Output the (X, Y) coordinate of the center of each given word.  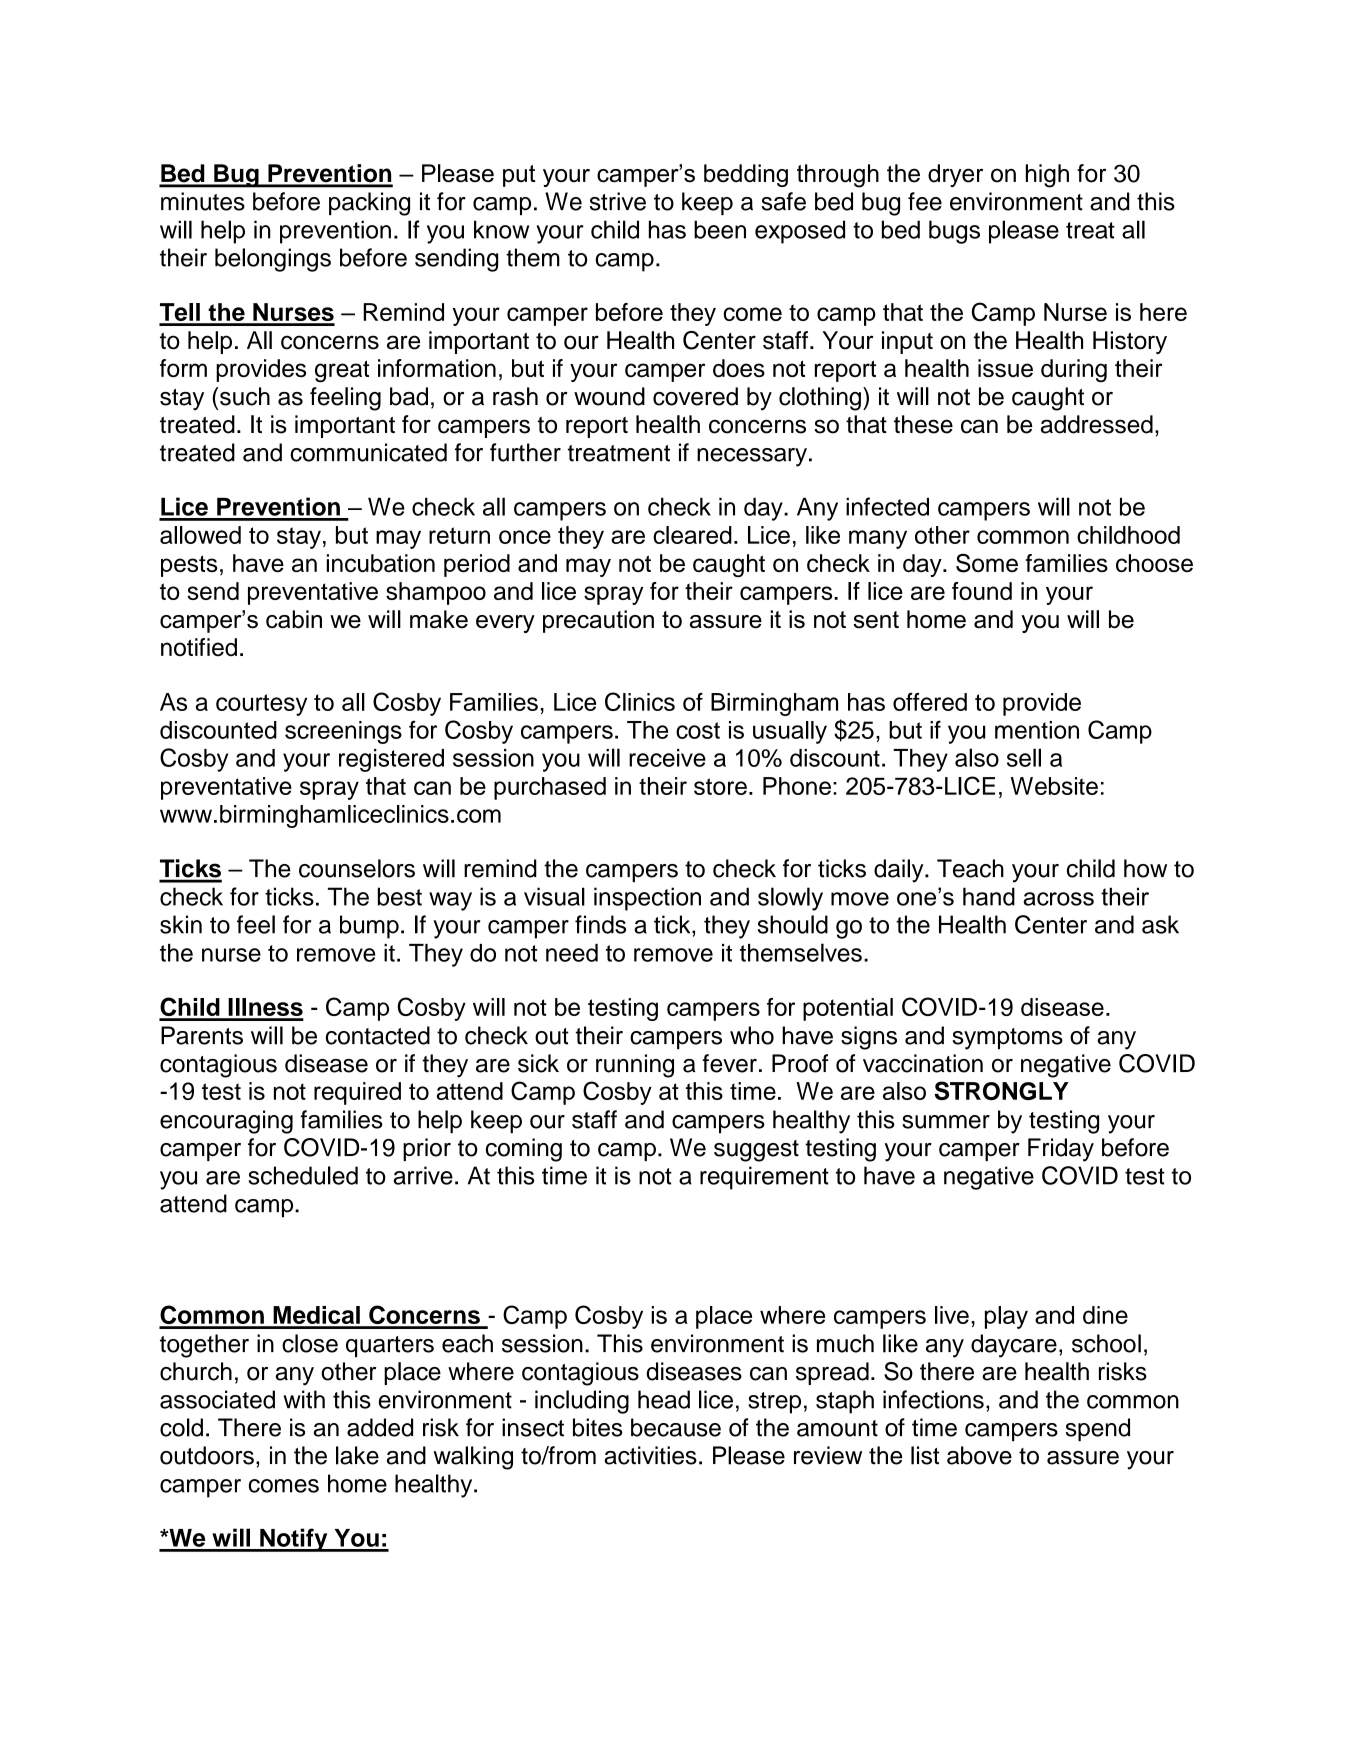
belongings (273, 260)
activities (650, 1455)
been (720, 229)
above (979, 1455)
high (1047, 176)
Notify (294, 1540)
